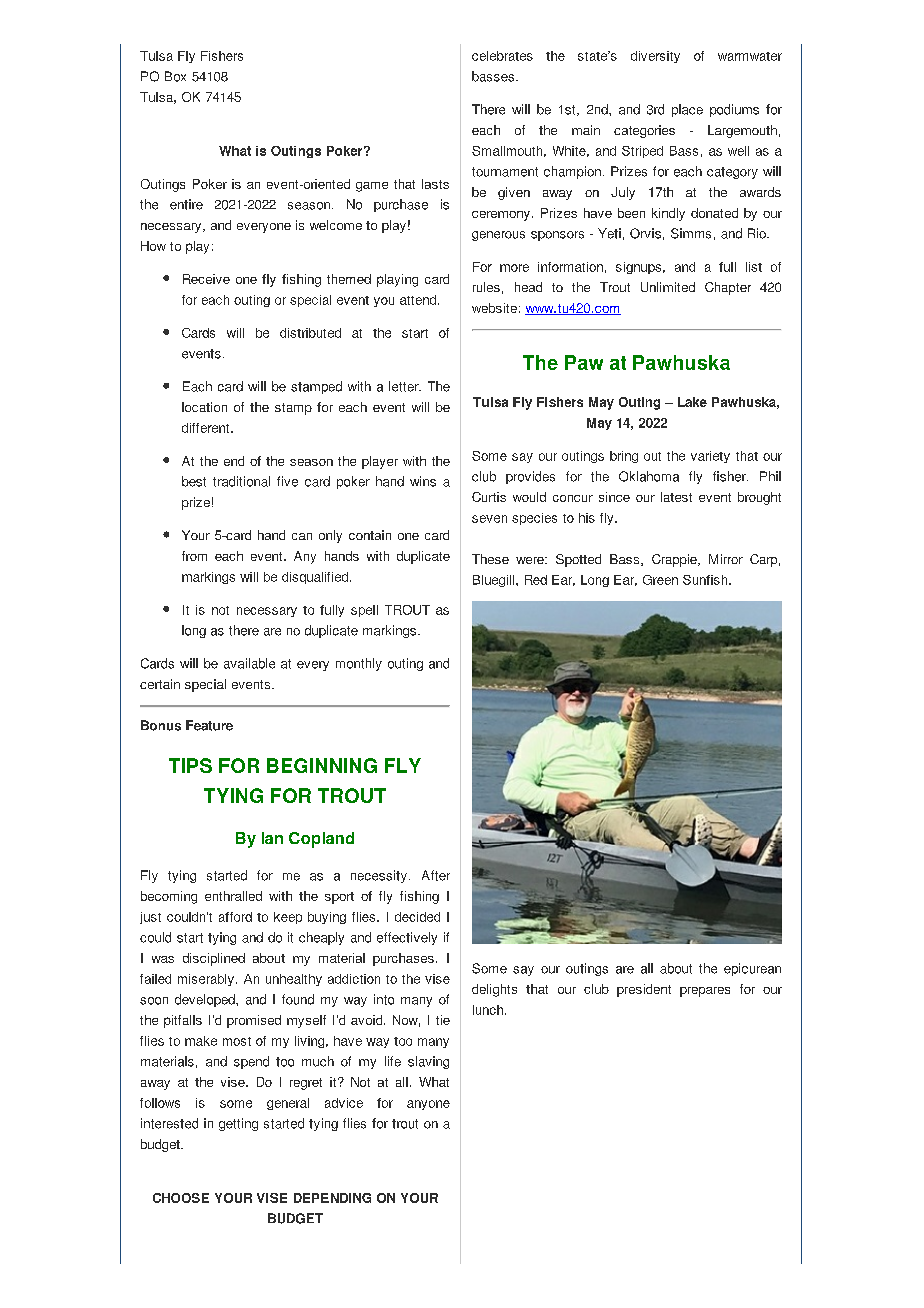 This image has height=1308, width=924. What do you see at coordinates (502, 56) in the image?
I see `celebrates` at bounding box center [502, 56].
